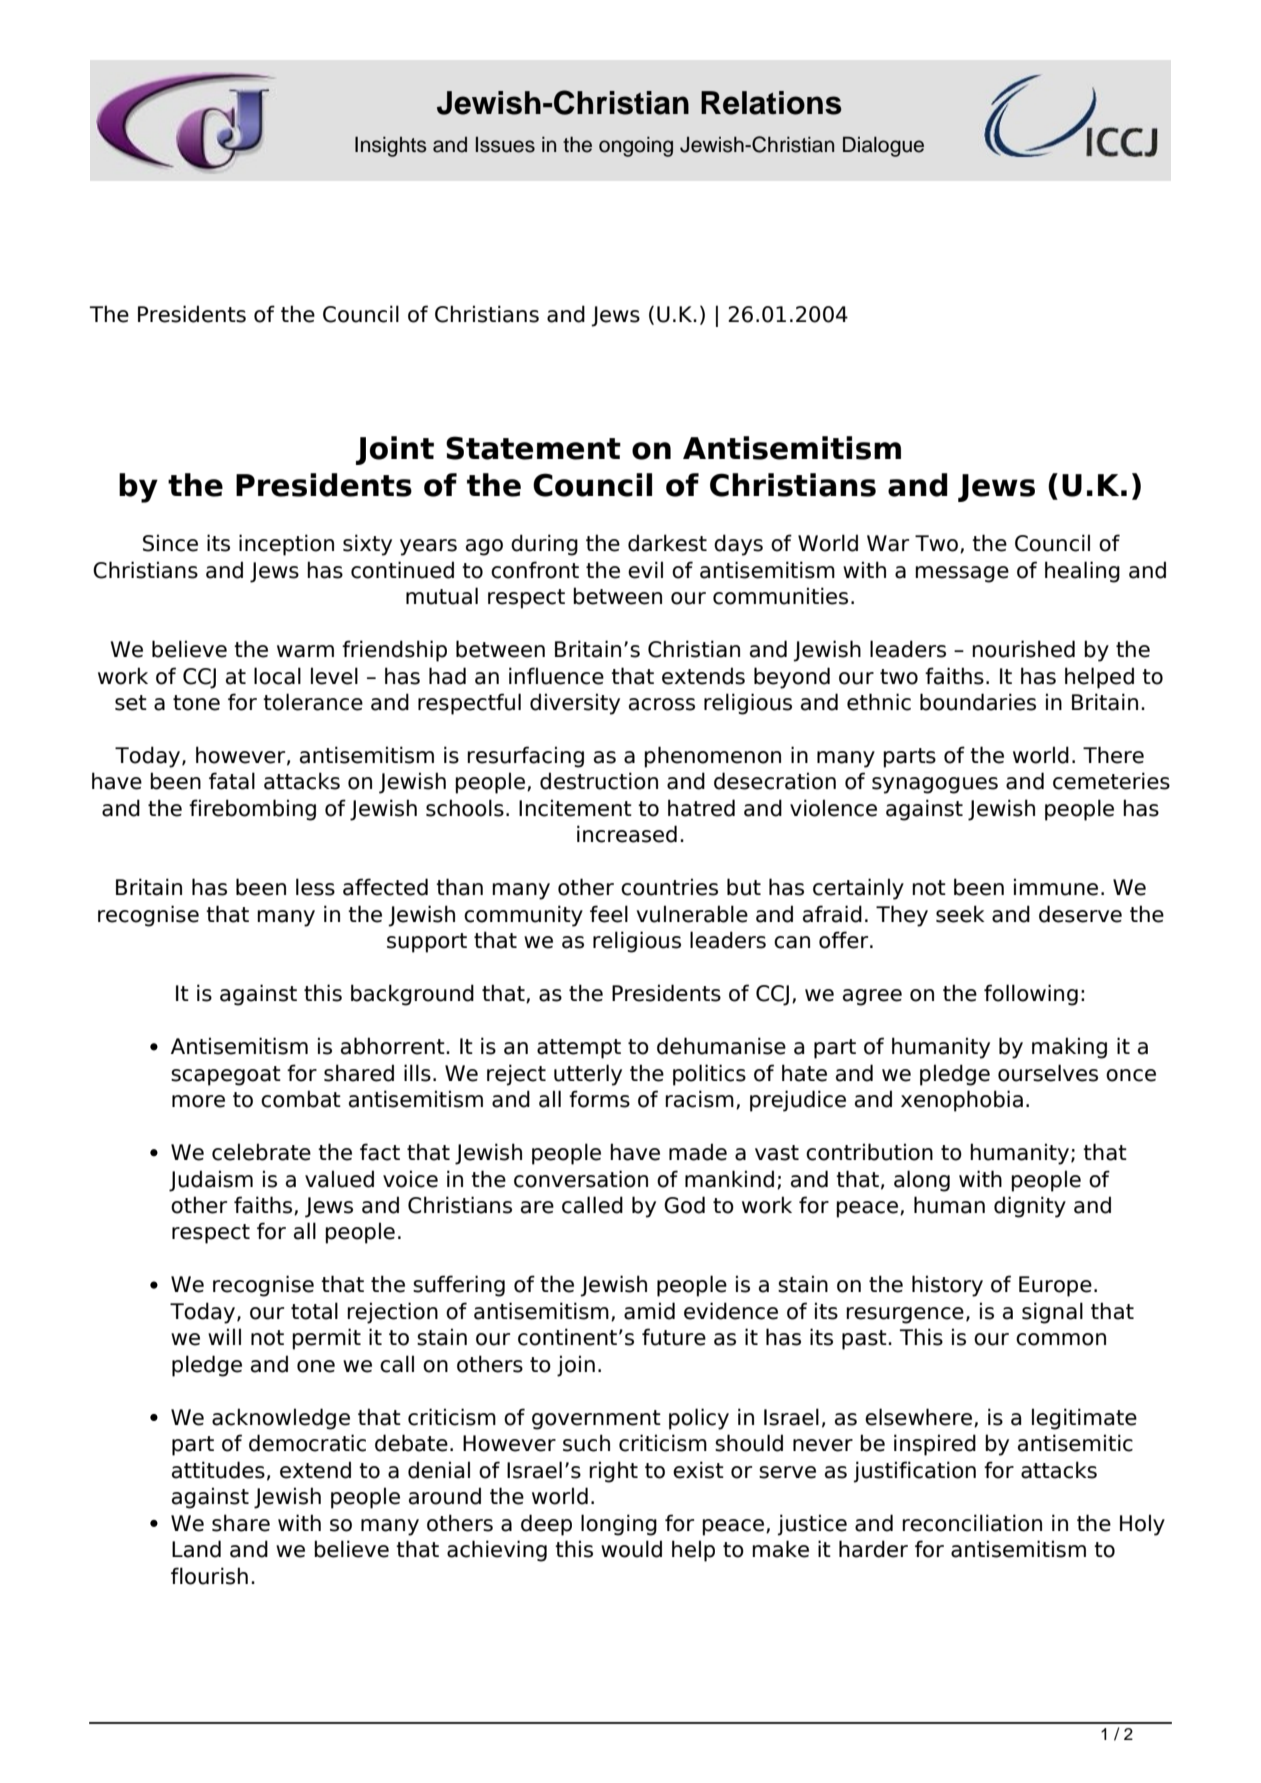 This screenshot has height=1783, width=1261. Describe the element at coordinates (883, 146) in the screenshot. I see `Dialogue` at that location.
